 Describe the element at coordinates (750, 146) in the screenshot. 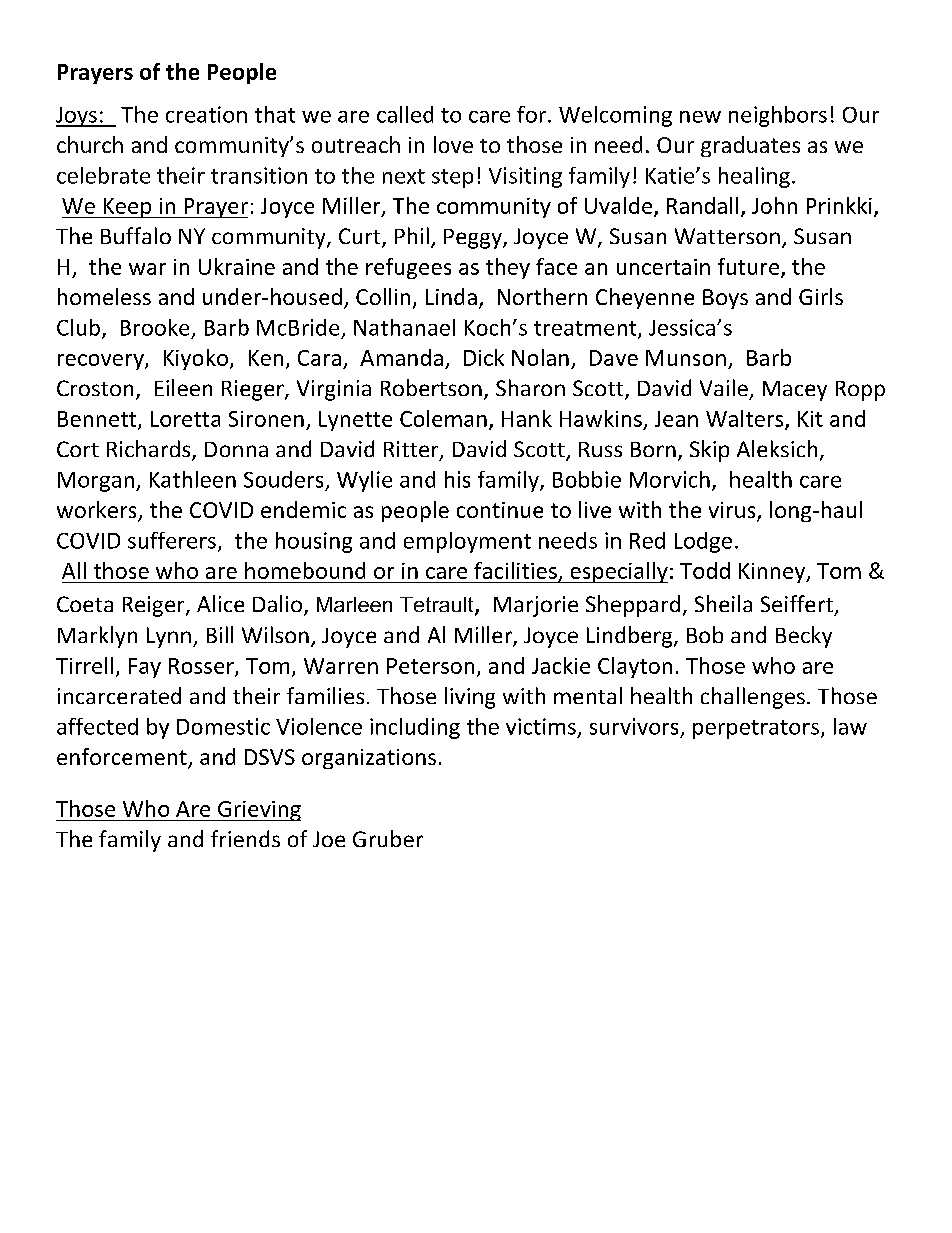

I see `graduates` at that location.
